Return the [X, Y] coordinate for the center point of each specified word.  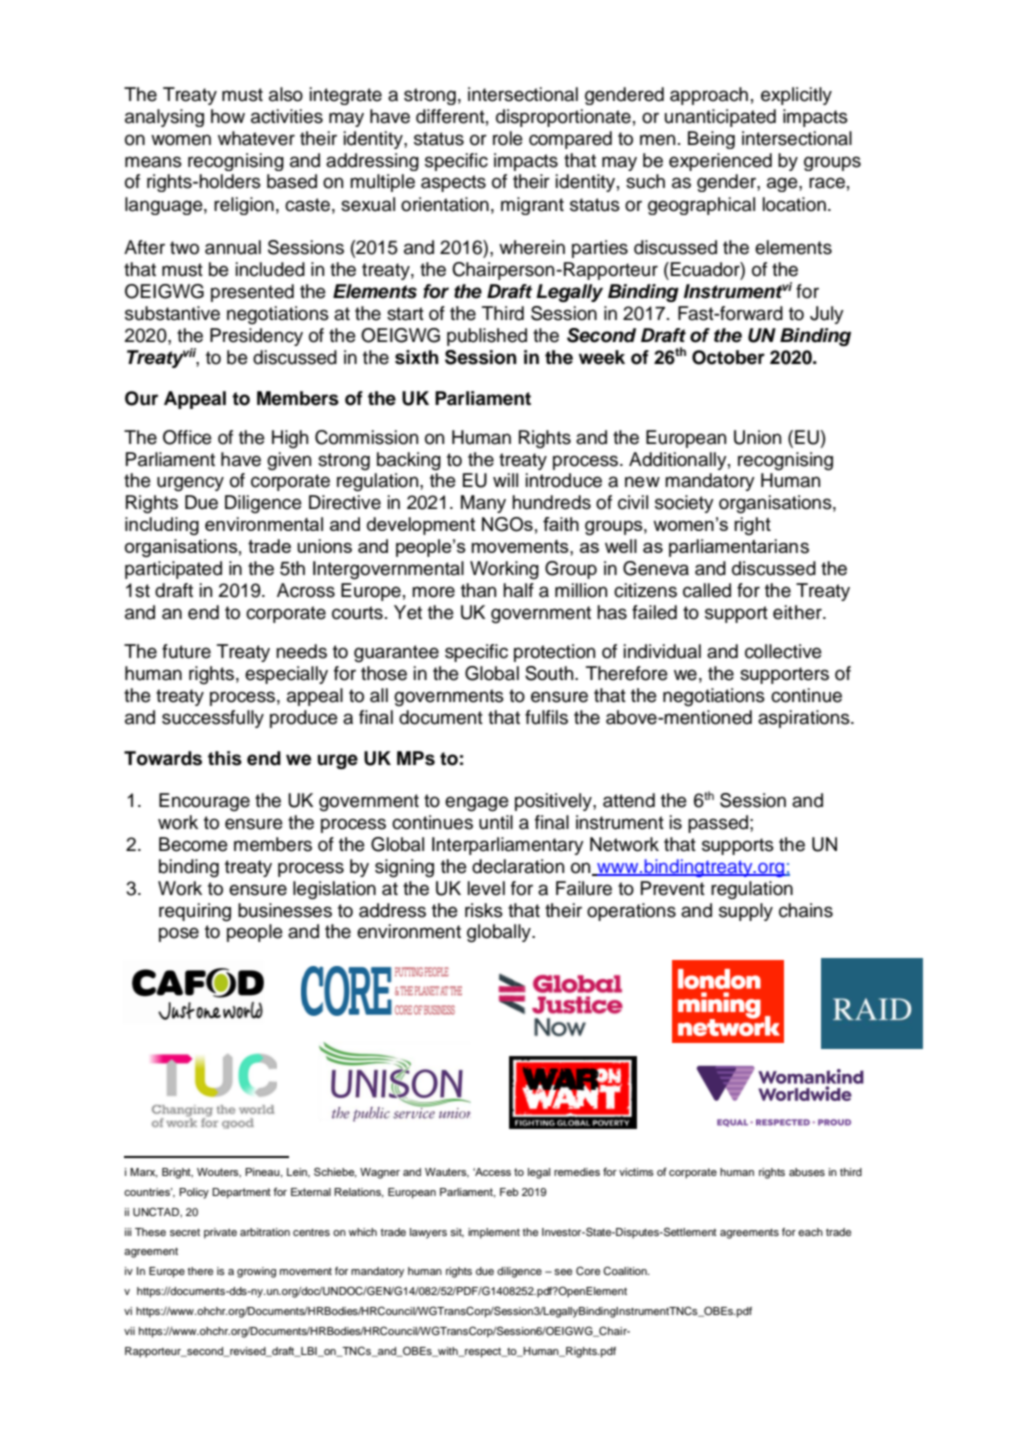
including [162, 526]
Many [483, 504]
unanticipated [720, 118]
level [486, 888]
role [508, 138]
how [228, 116]
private [220, 1233]
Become [193, 844]
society [684, 504]
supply [746, 912]
